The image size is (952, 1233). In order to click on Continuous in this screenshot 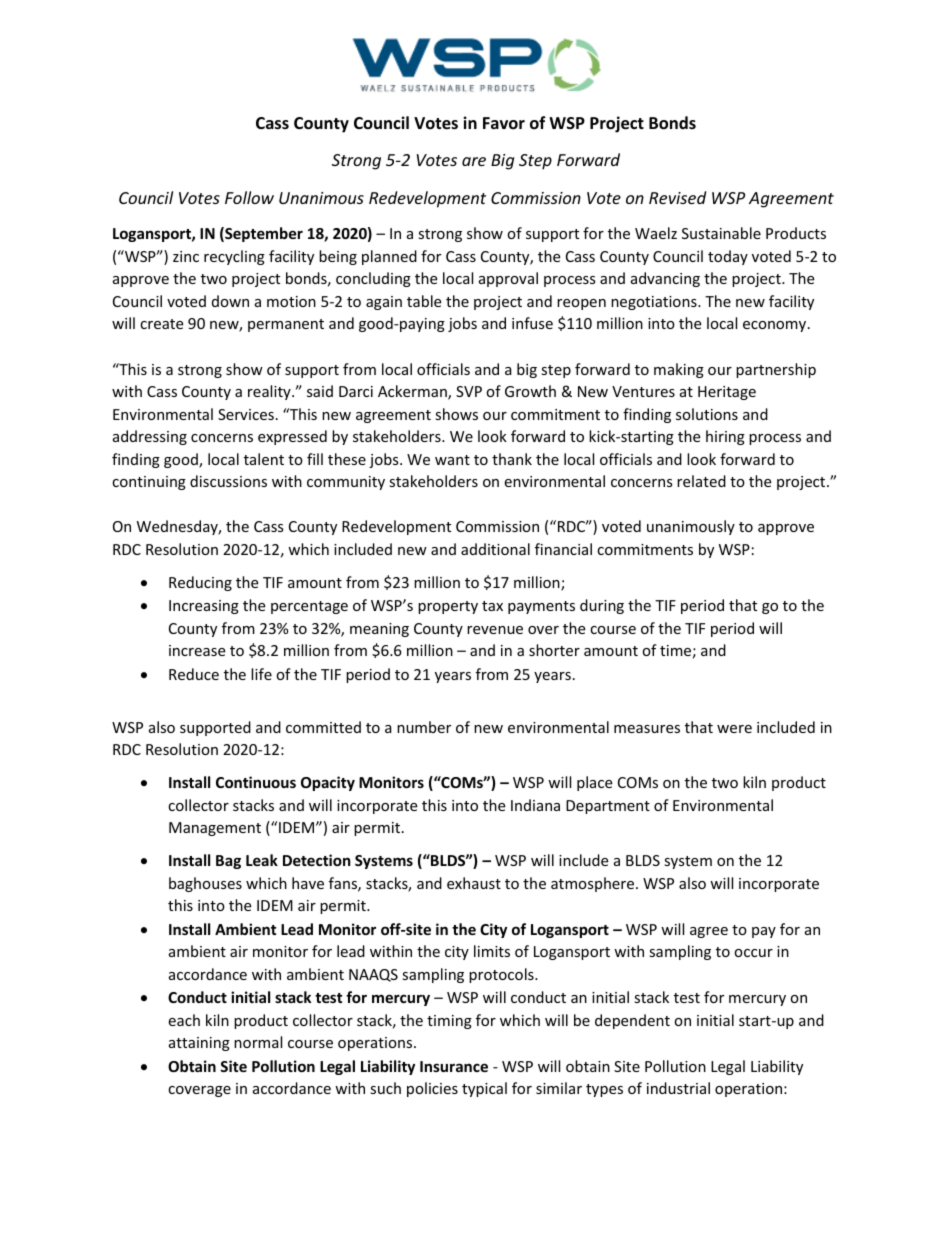, I will do `click(256, 782)`.
